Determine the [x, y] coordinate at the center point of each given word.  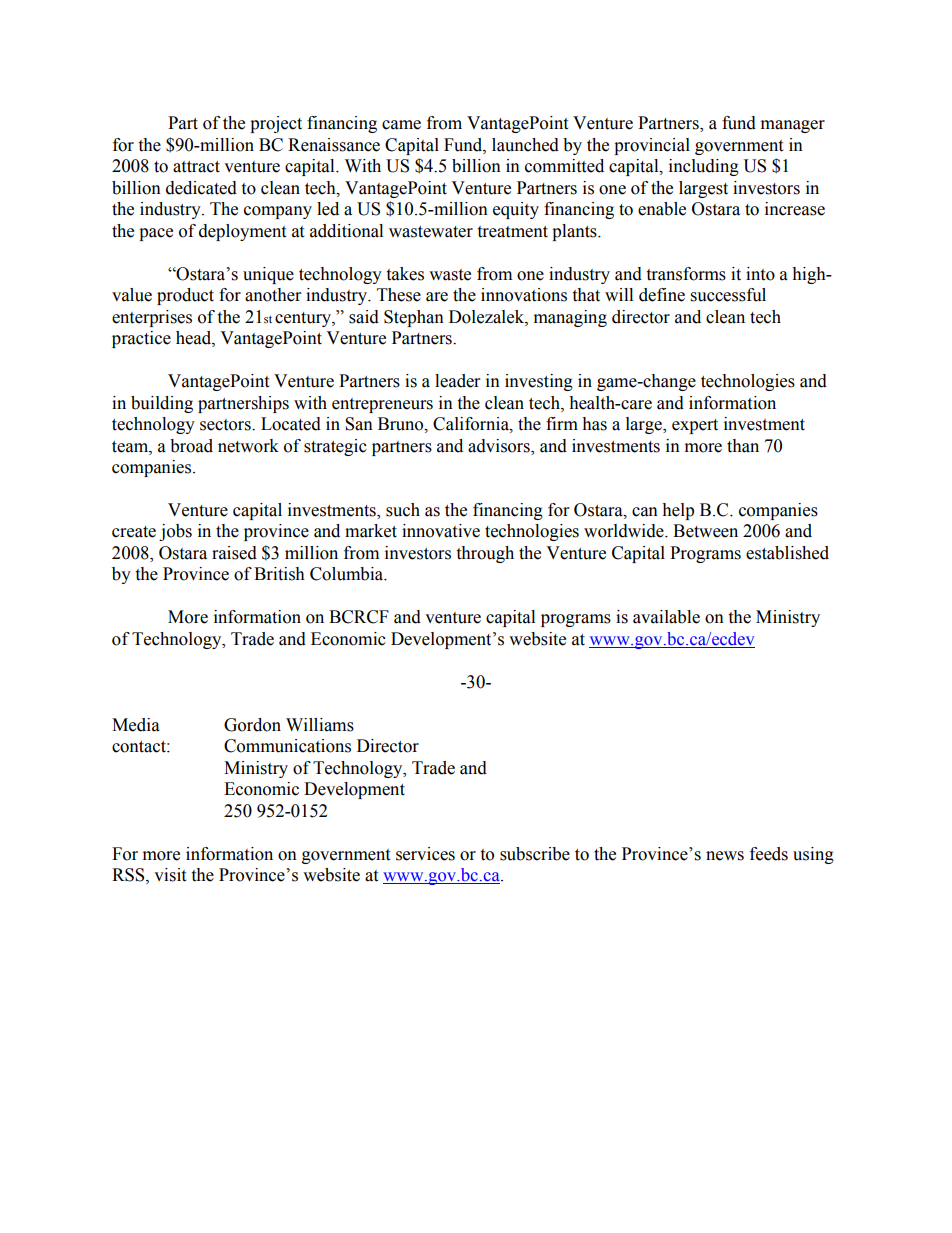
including [704, 167]
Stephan [414, 318]
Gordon [252, 725]
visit [170, 875]
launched [525, 145]
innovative [441, 531]
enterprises [152, 318]
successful [728, 295]
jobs [175, 532]
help [678, 511]
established [787, 553]
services [425, 854]
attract [196, 167]
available [666, 617]
